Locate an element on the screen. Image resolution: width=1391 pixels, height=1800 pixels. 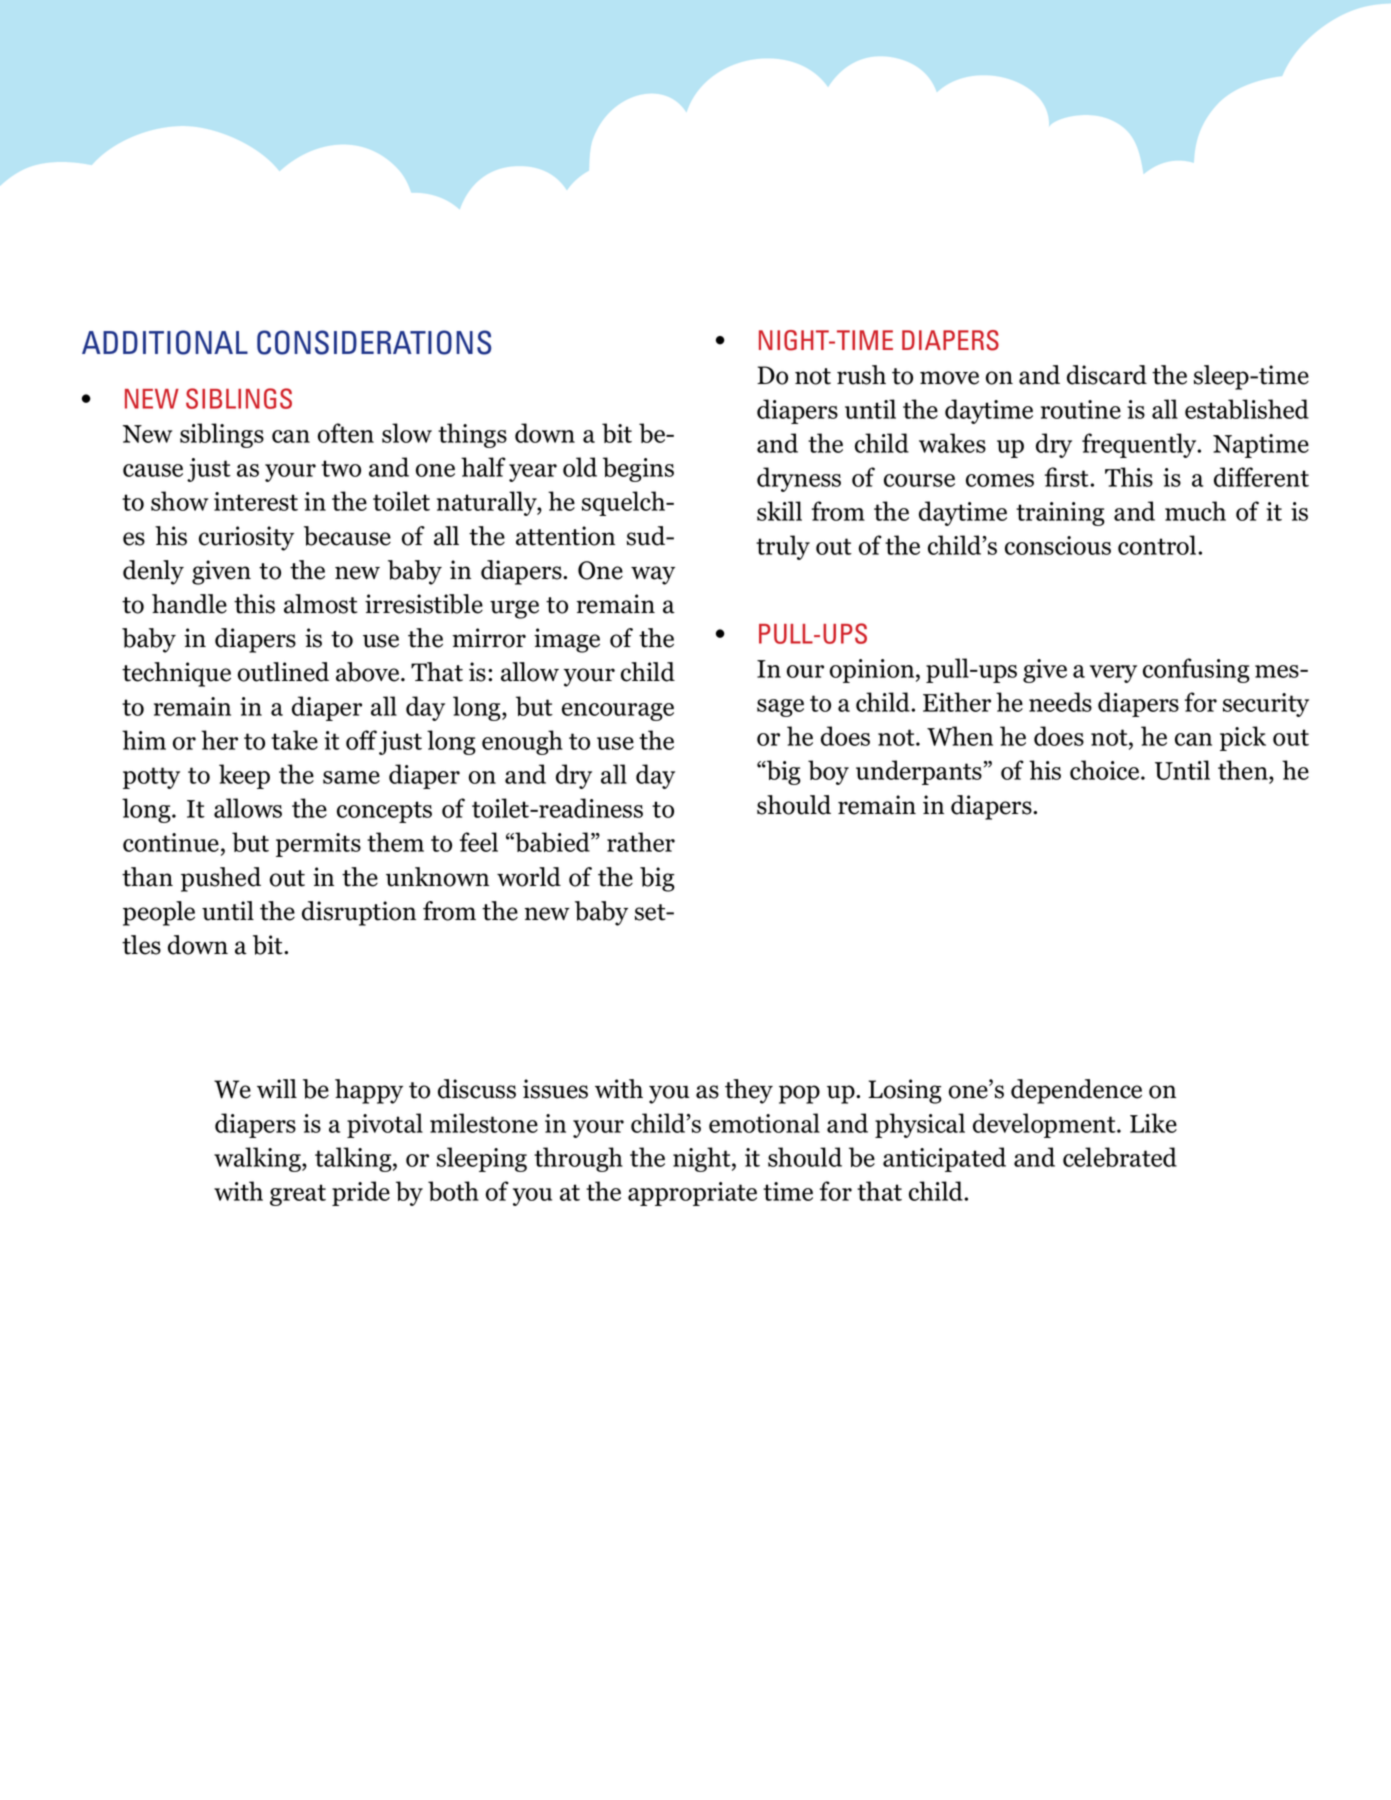
curiosity is located at coordinates (246, 538).
